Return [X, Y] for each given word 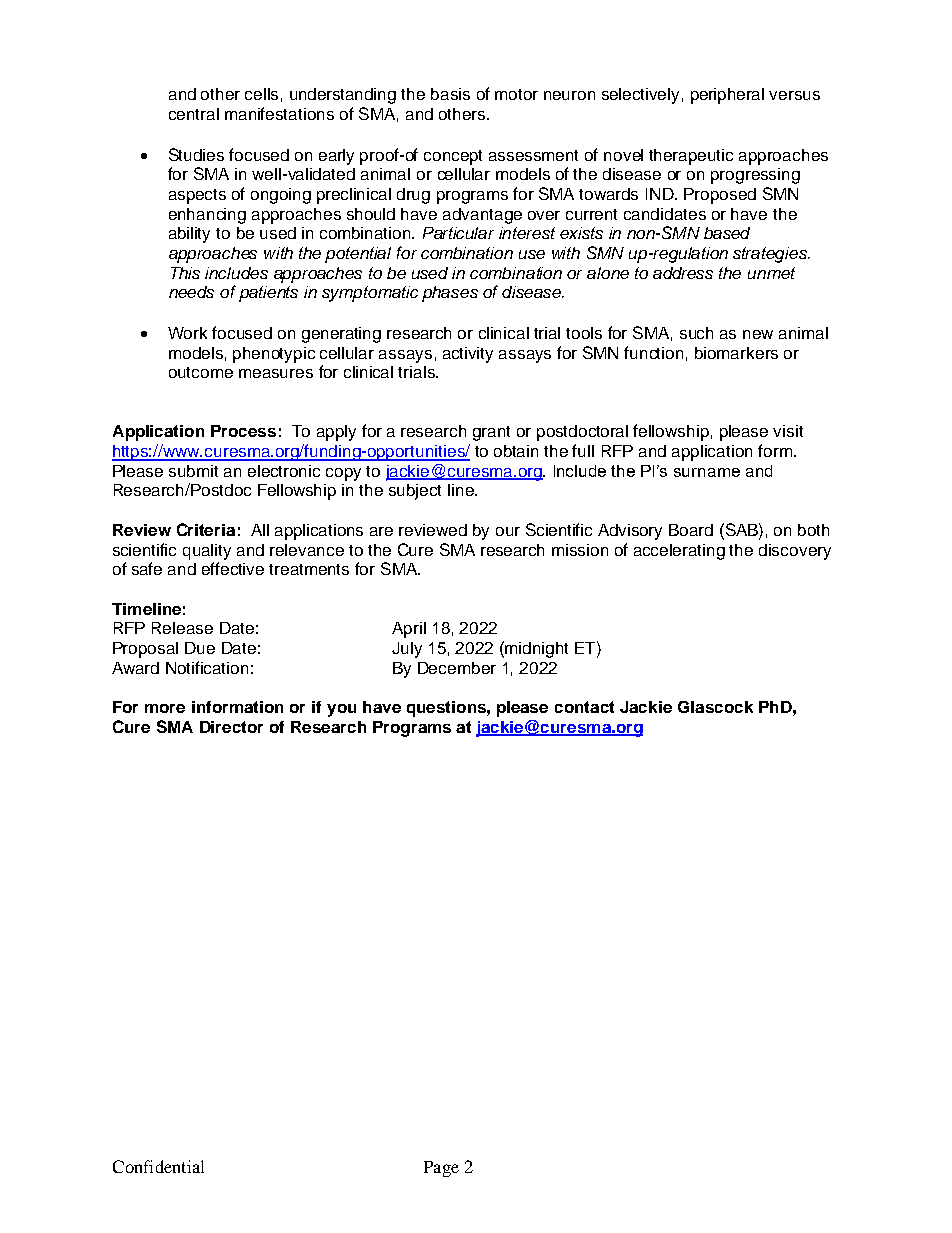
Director [231, 727]
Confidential [158, 1166]
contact [584, 707]
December [457, 668]
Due [200, 648]
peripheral [727, 96]
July [407, 650]
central [194, 114]
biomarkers [736, 353]
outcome [201, 372]
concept [453, 157]
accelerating [679, 552]
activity [468, 355]
